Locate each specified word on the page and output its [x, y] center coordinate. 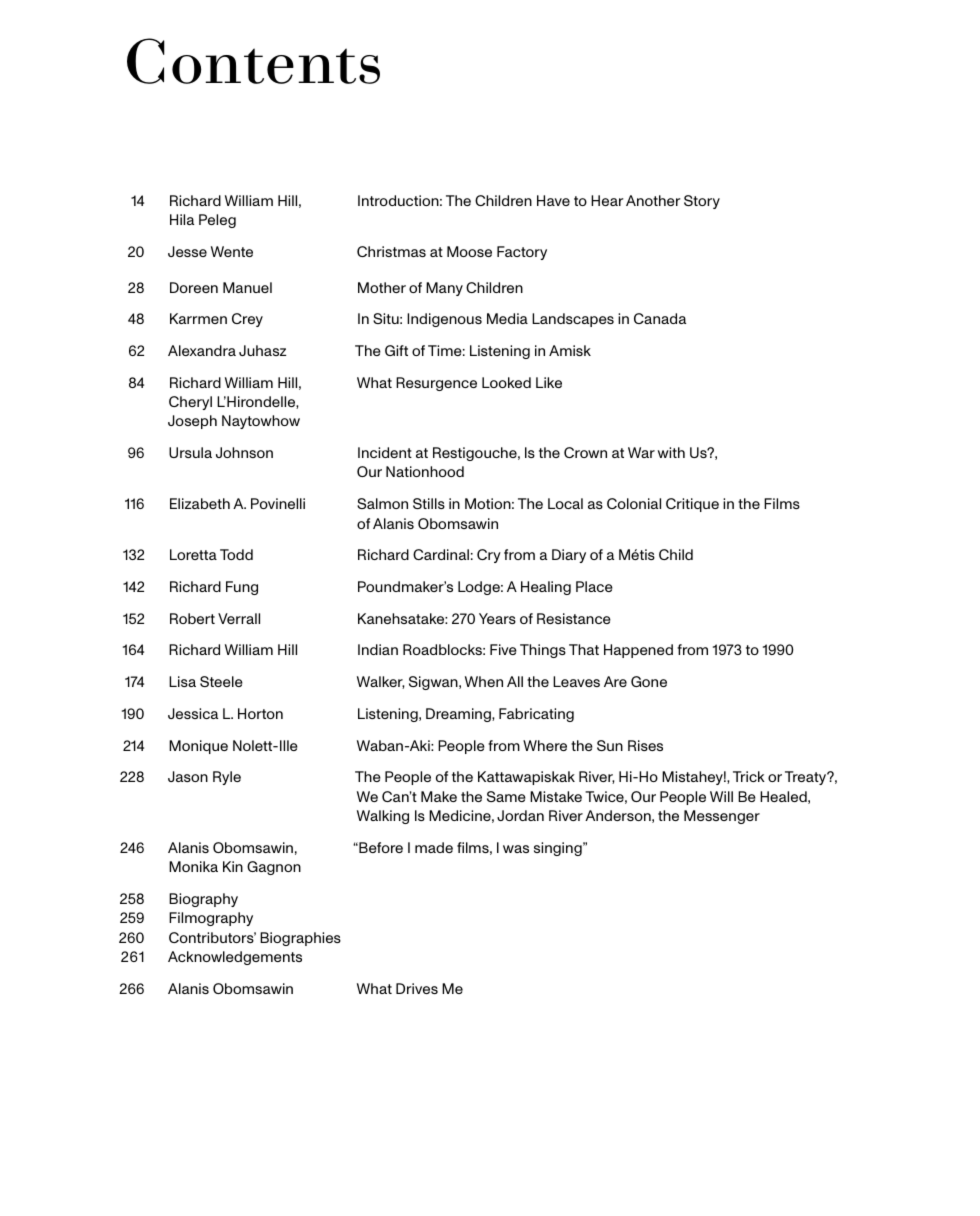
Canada [660, 318]
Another [653, 200]
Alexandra [202, 350]
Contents [253, 61]
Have [553, 200]
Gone [649, 681]
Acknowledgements [235, 958]
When [484, 681]
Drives [417, 988]
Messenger [722, 817]
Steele [221, 681]
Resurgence [436, 384]
